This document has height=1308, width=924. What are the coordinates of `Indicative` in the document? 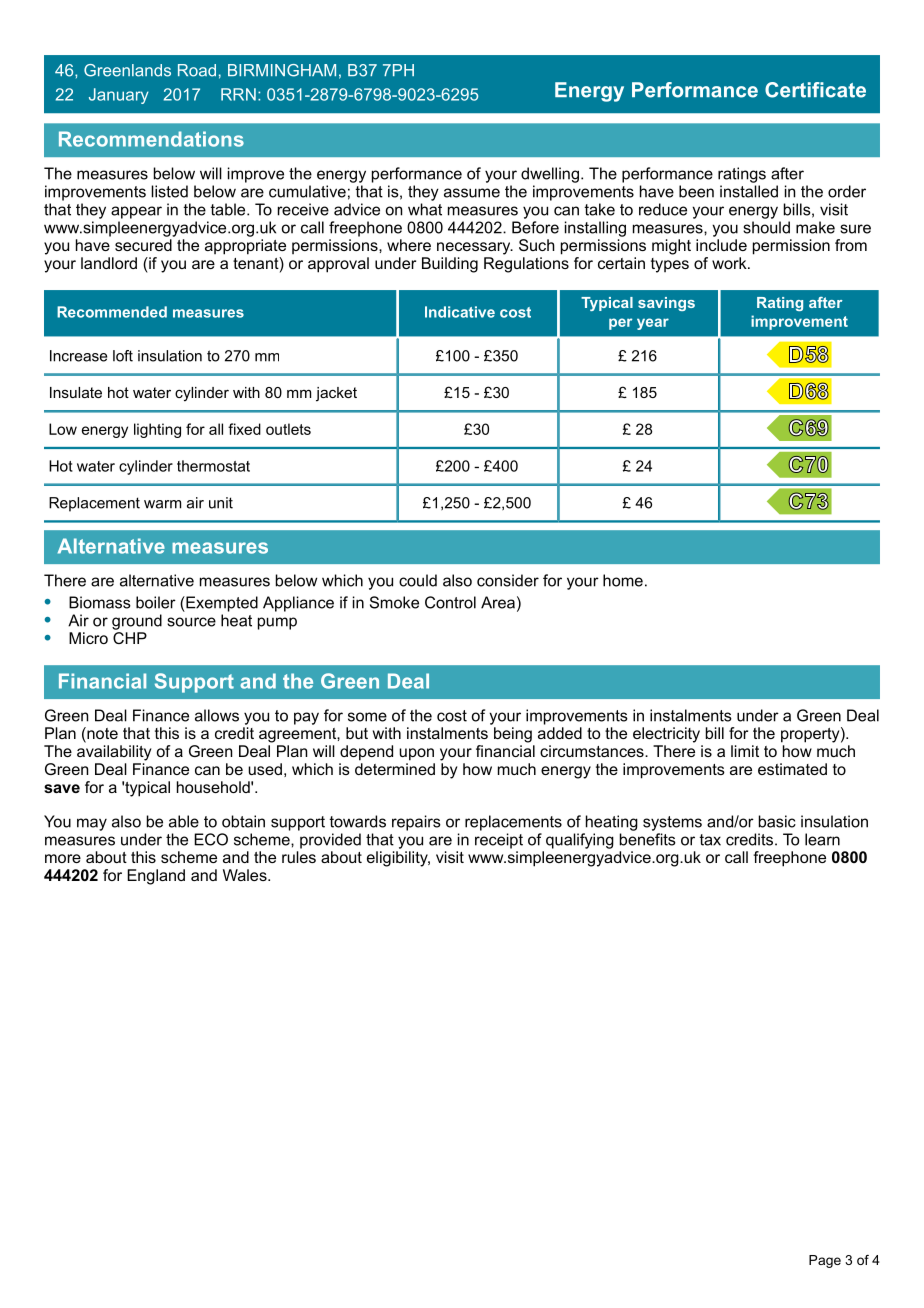 It's located at (460, 312).
